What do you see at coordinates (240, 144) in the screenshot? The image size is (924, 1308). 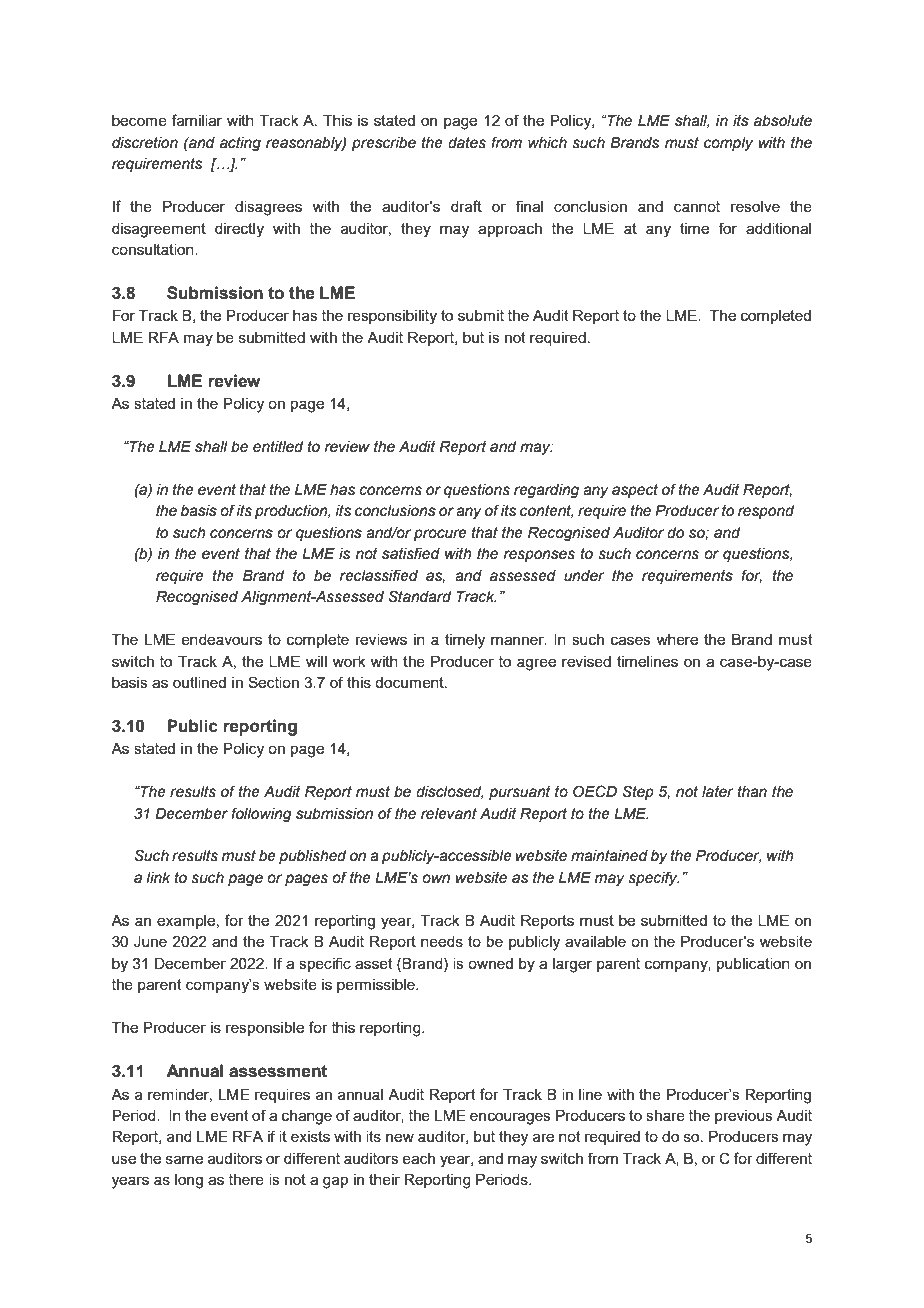 I see `acting` at bounding box center [240, 144].
